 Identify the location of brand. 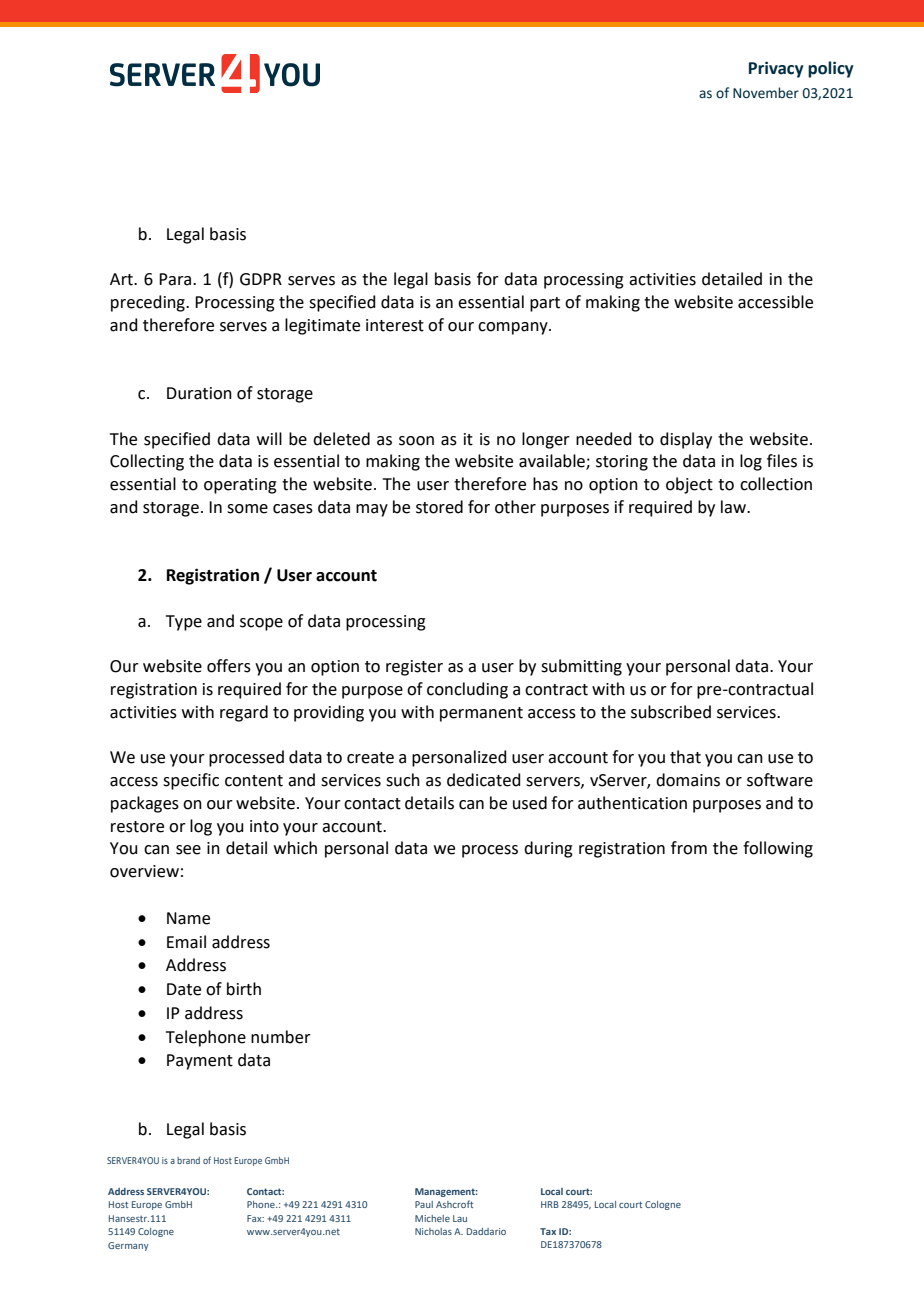
(188, 1160).
